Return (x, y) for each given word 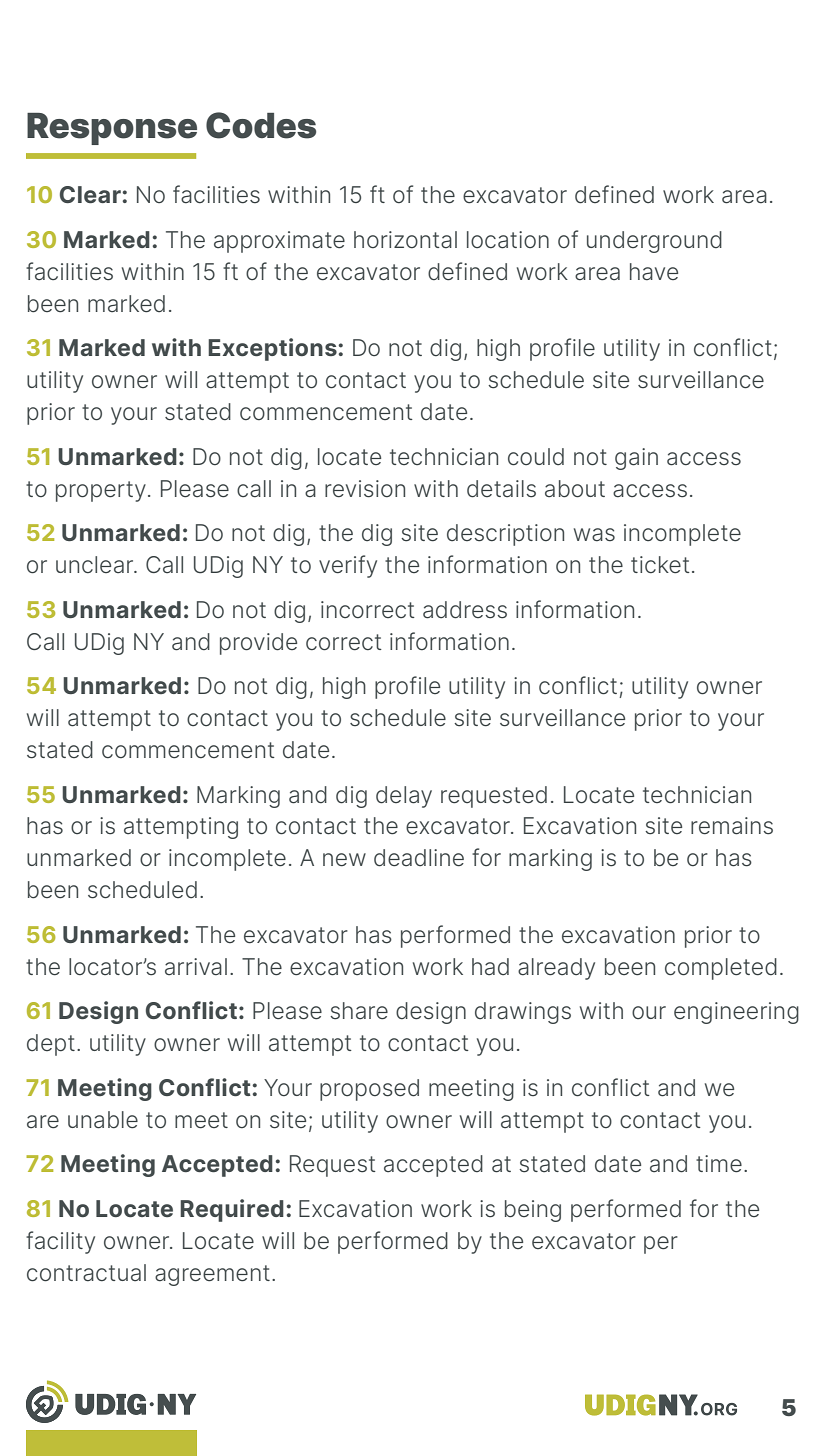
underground (654, 242)
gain (636, 459)
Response (112, 129)
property (101, 491)
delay (404, 797)
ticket (660, 565)
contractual (86, 1273)
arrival (196, 967)
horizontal (405, 240)
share (359, 1011)
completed (721, 969)
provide (258, 644)
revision (365, 489)
